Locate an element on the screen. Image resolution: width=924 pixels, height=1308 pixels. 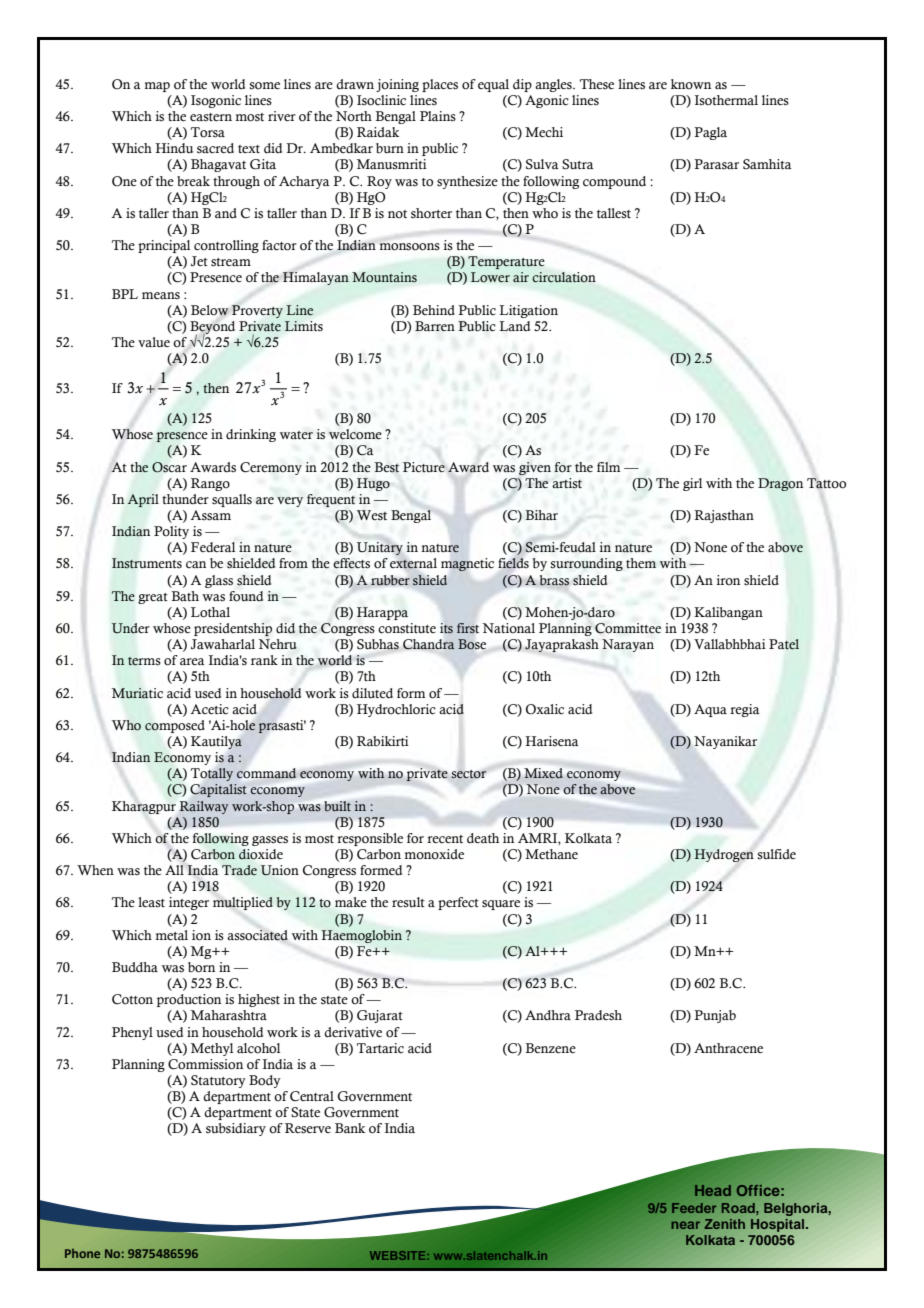
Isothermal is located at coordinates (726, 100).
